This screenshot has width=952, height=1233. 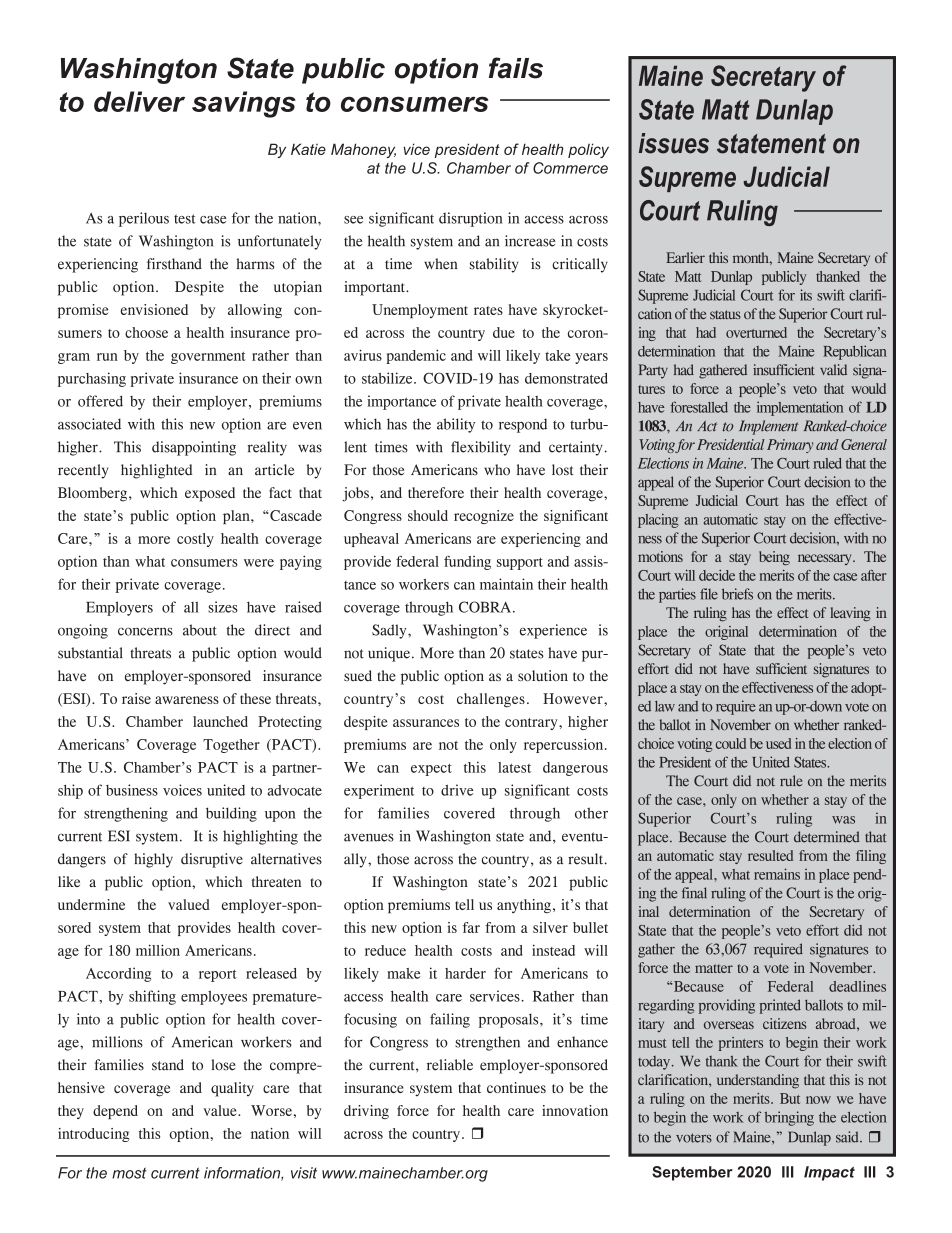 I want to click on issues, so click(x=674, y=143).
